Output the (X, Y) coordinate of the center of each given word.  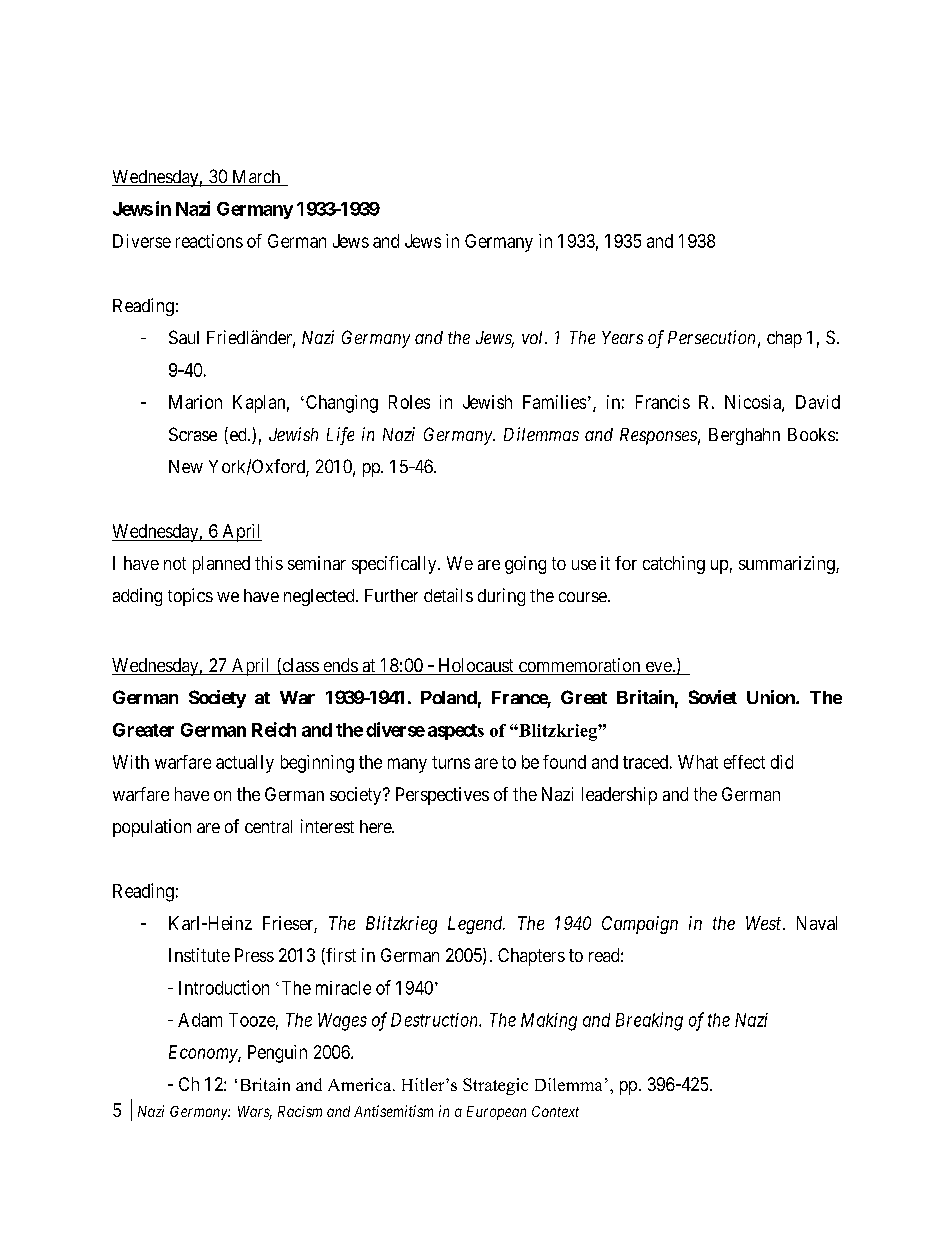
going (525, 565)
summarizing (788, 565)
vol (534, 337)
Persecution (711, 337)
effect (744, 762)
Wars (255, 1113)
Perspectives (442, 796)
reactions (209, 241)
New (186, 466)
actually (245, 764)
